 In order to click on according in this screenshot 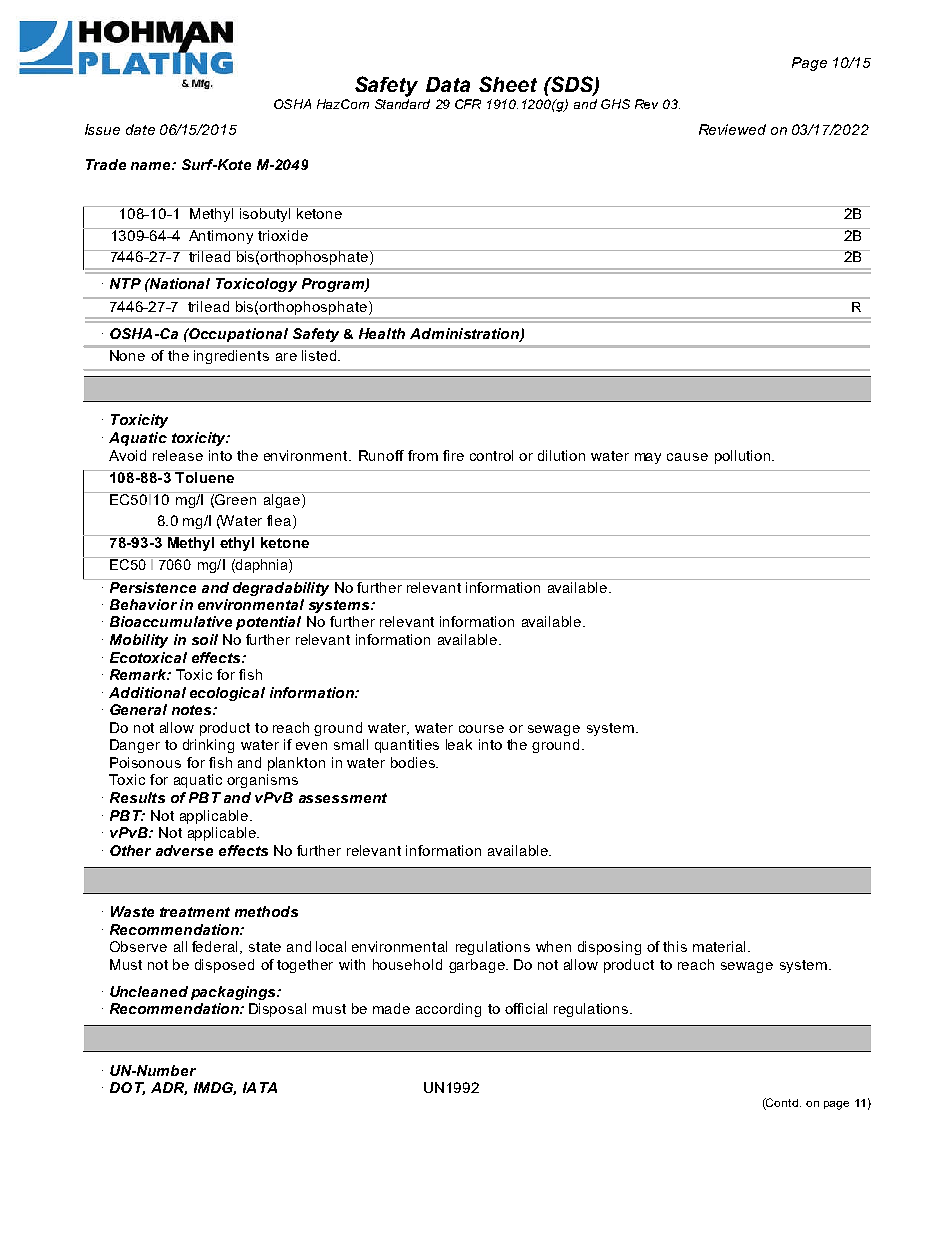, I will do `click(448, 1010)`.
